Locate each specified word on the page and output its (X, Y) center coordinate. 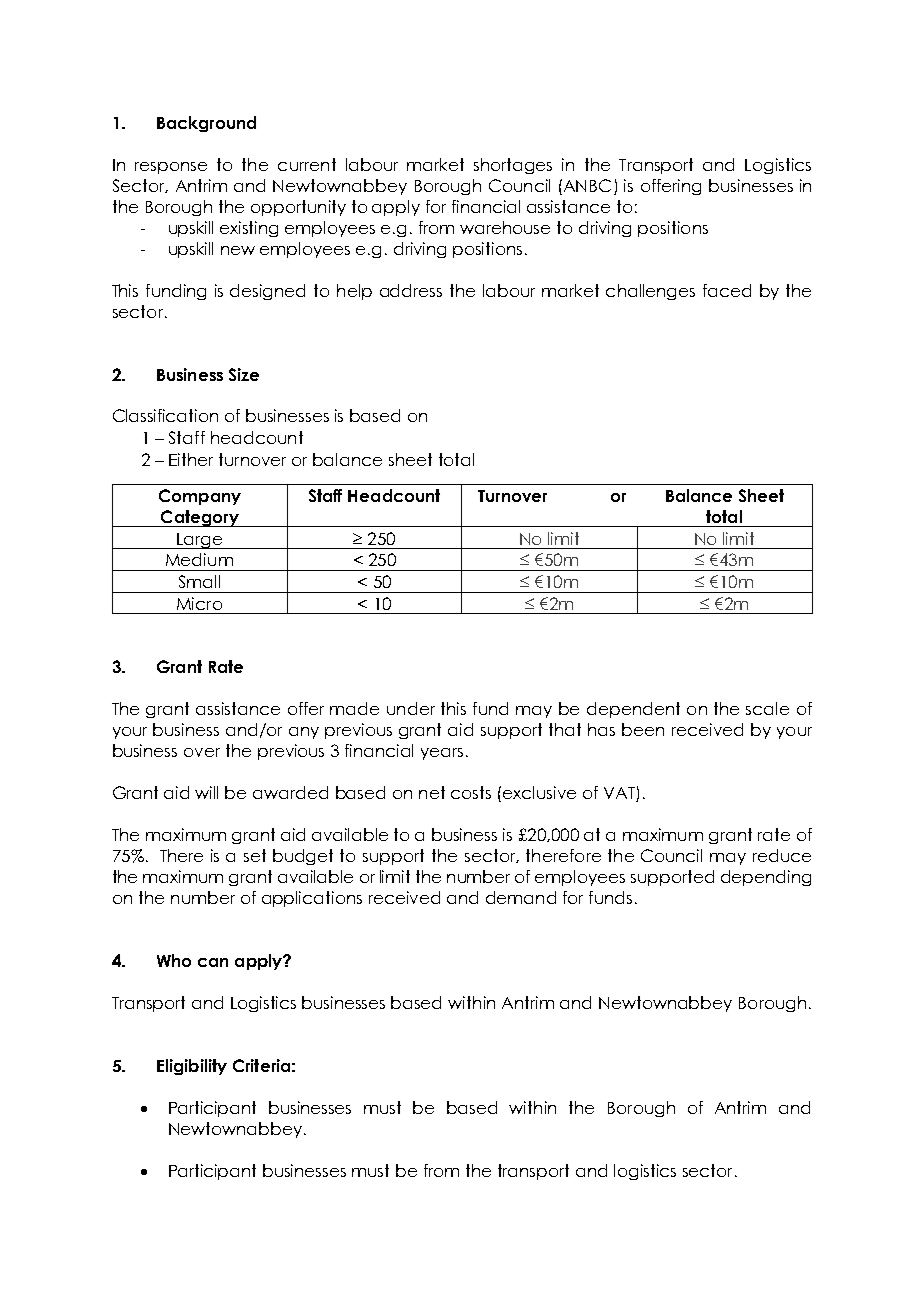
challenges (650, 292)
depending (766, 878)
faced (727, 290)
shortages (513, 166)
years (442, 754)
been (643, 729)
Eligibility (192, 1067)
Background (206, 124)
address (411, 290)
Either (191, 459)
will (206, 792)
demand (521, 897)
